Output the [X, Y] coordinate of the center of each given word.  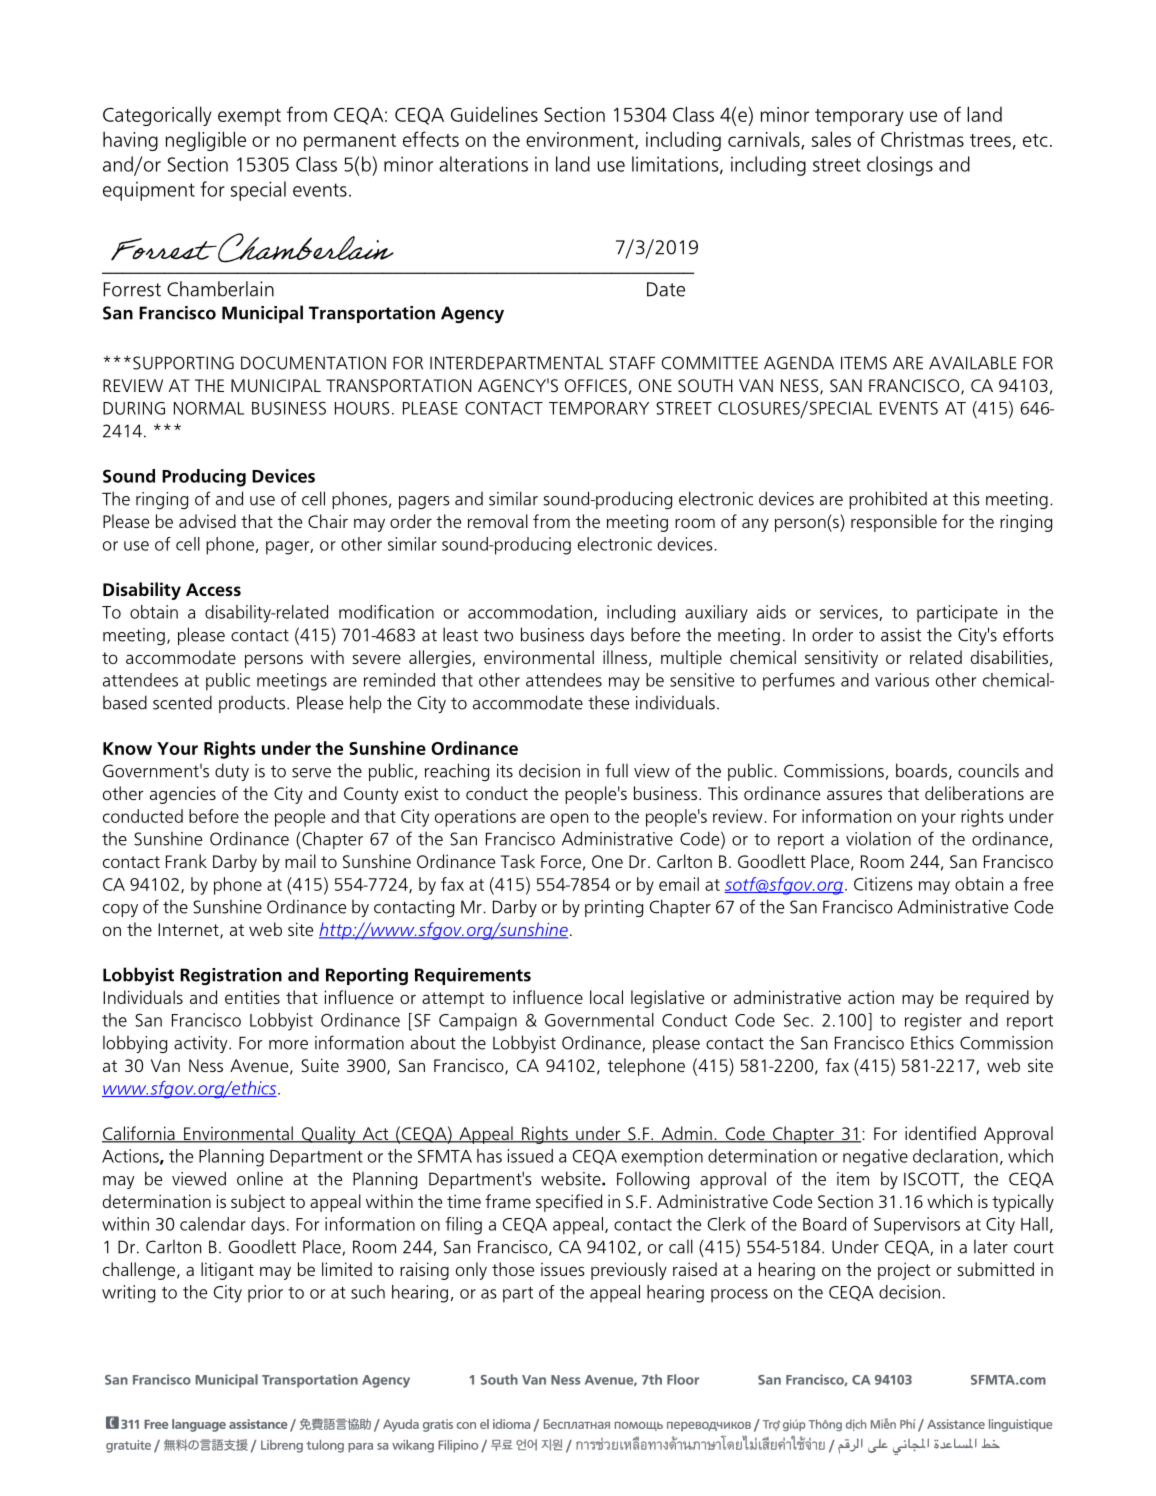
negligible [206, 141]
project [904, 1271]
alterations [483, 164]
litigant [227, 1271]
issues [563, 1269]
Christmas [922, 139]
